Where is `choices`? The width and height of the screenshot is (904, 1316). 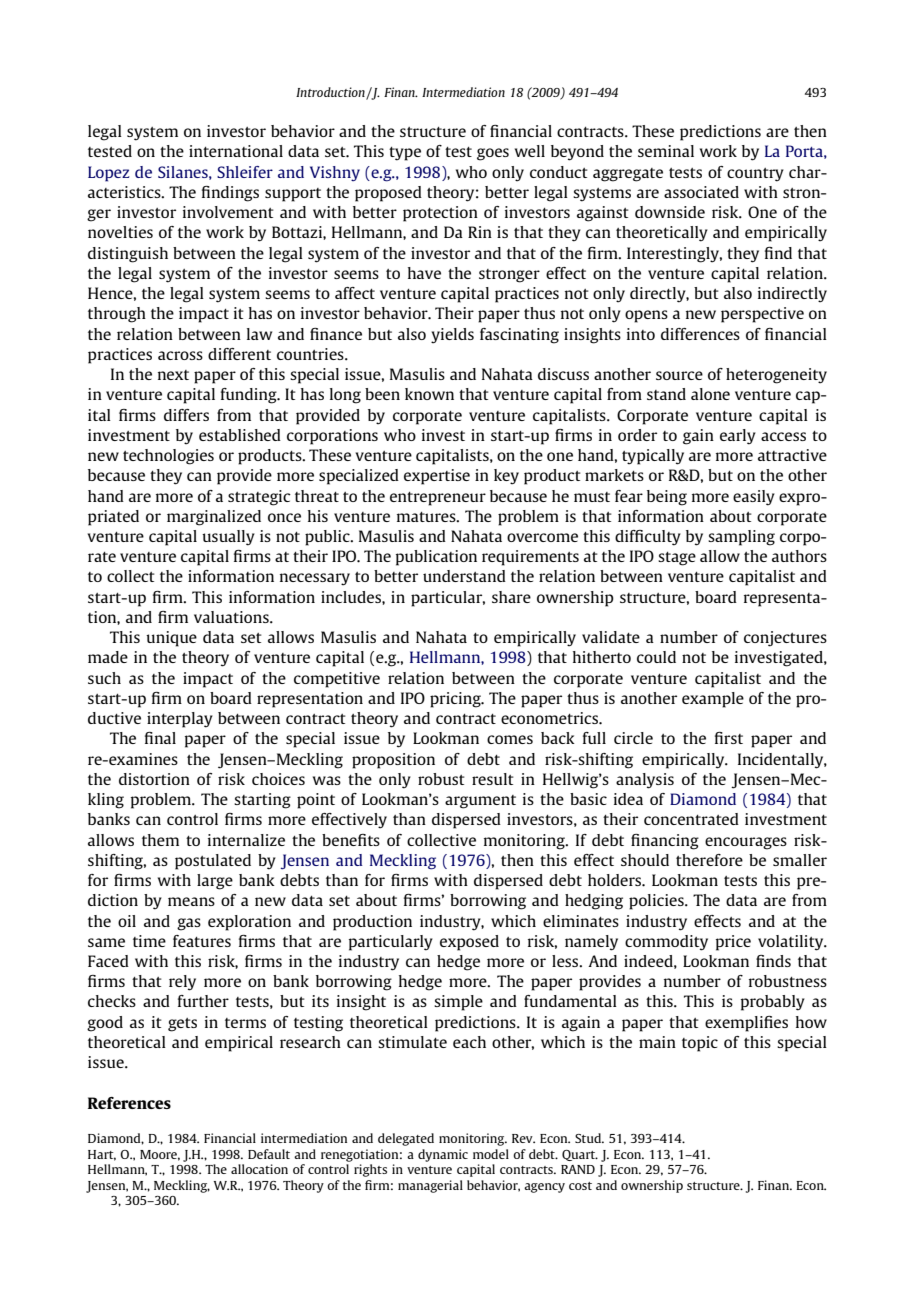
choices is located at coordinates (278, 779).
